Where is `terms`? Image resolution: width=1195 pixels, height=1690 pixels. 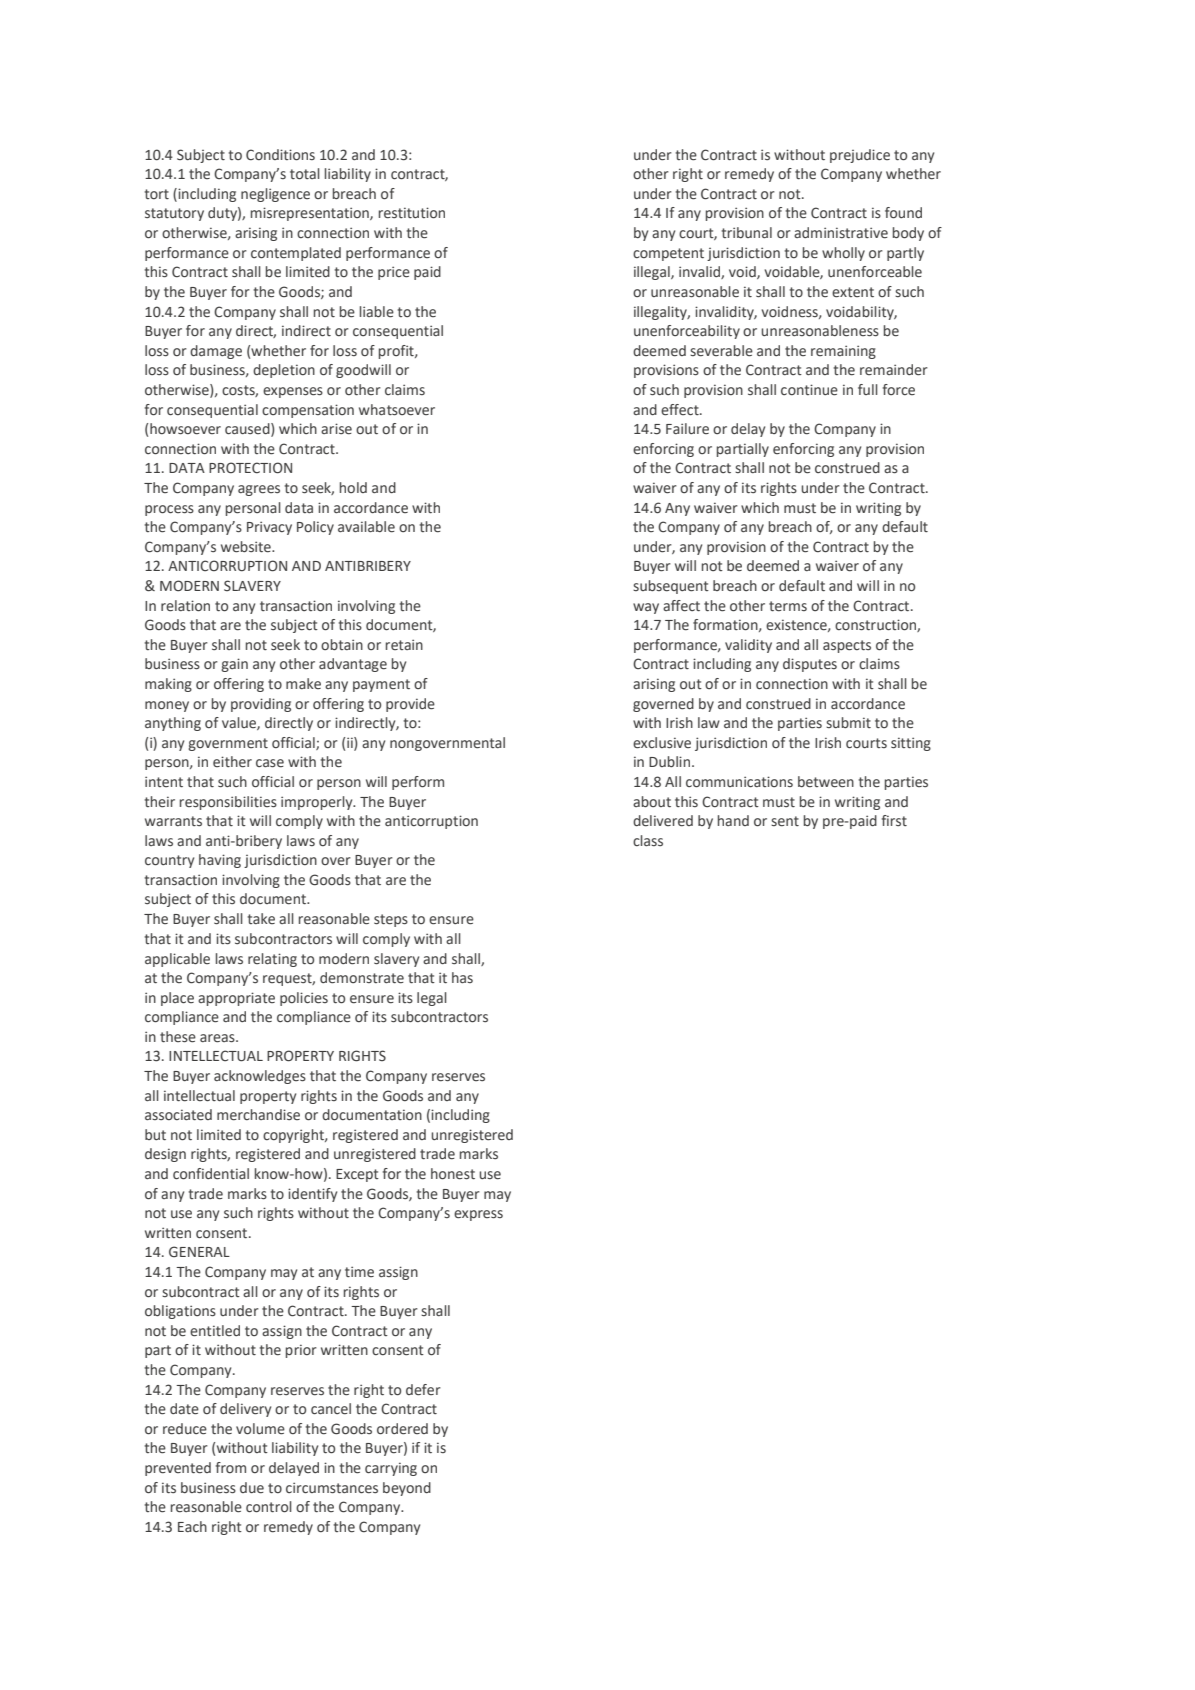
terms is located at coordinates (788, 606).
